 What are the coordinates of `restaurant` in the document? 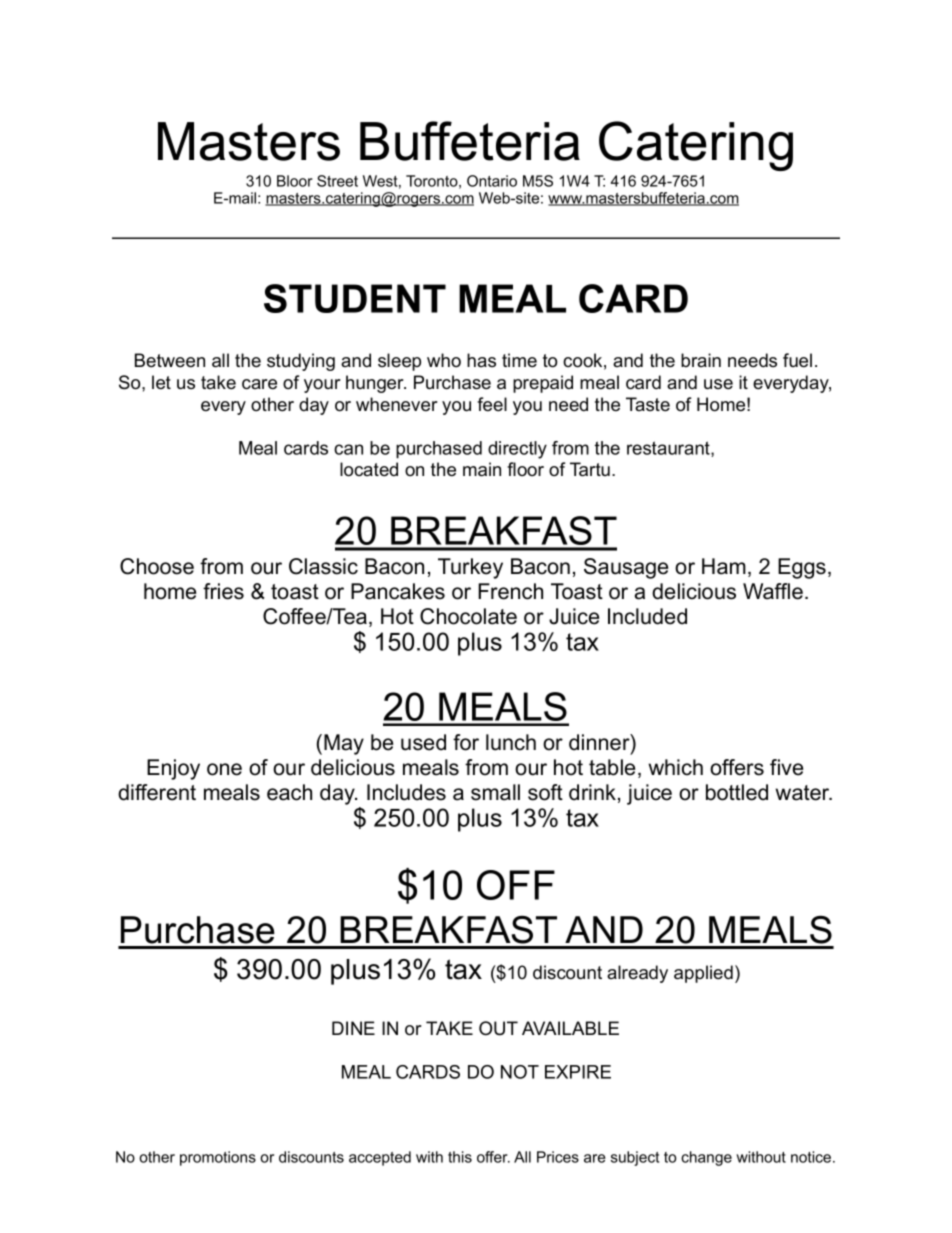 It's located at (669, 449).
